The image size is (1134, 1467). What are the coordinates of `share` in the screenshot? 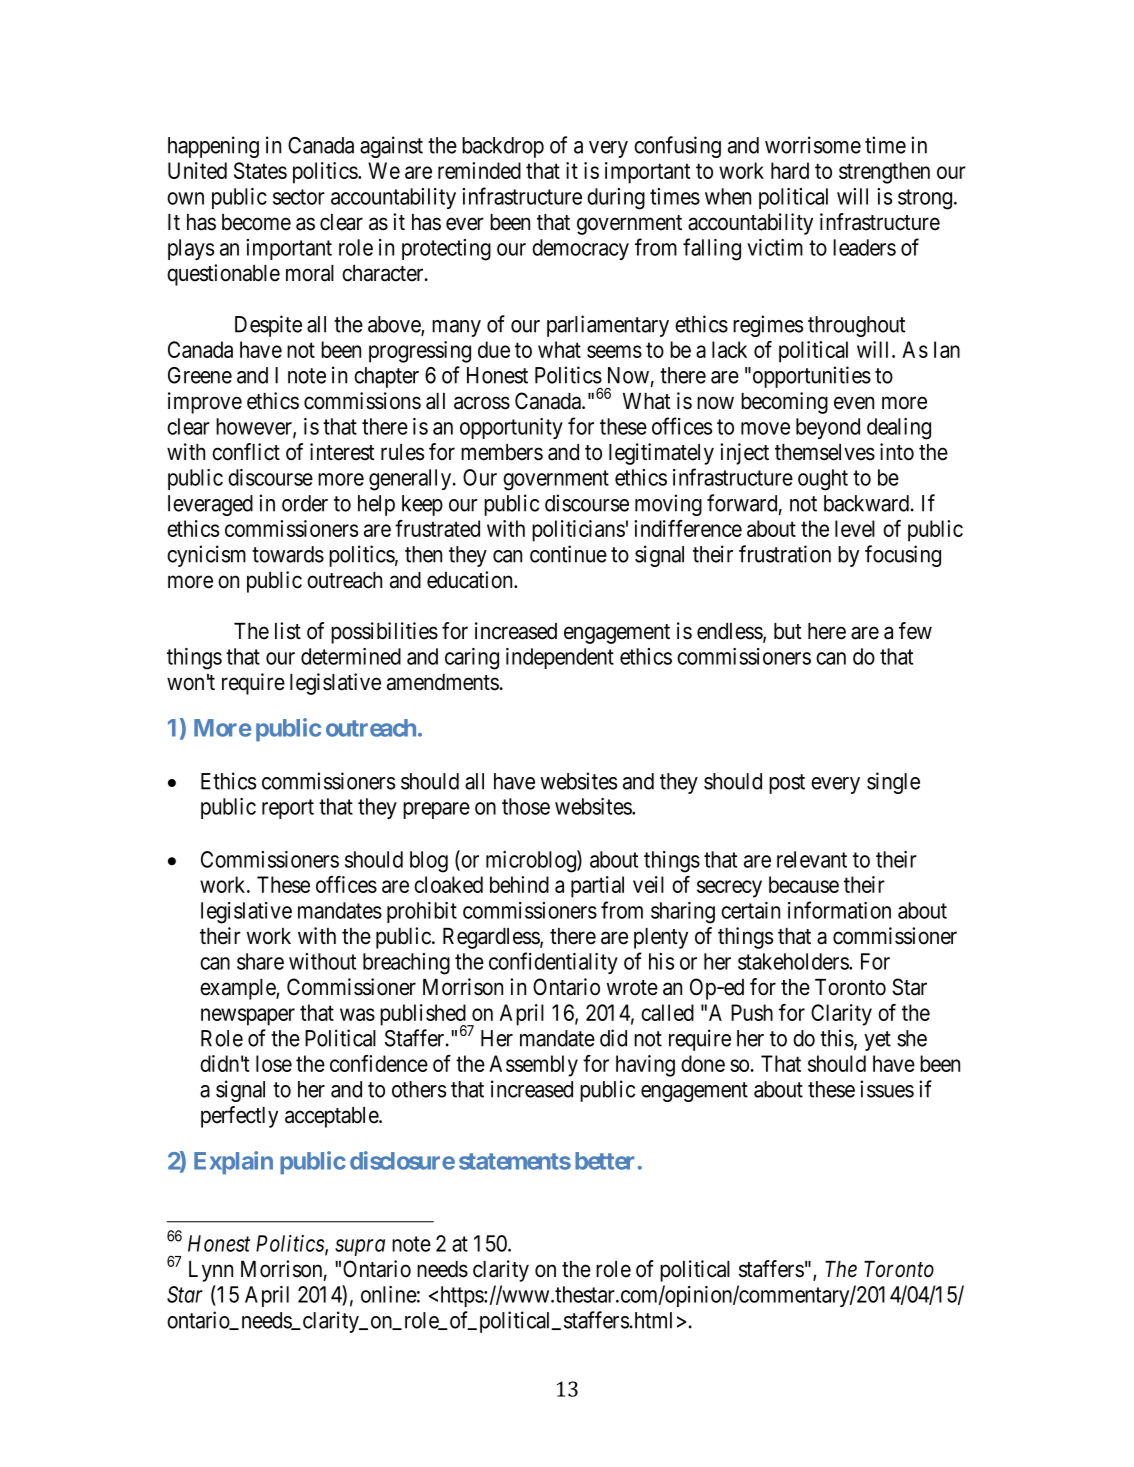 It's located at (260, 961).
